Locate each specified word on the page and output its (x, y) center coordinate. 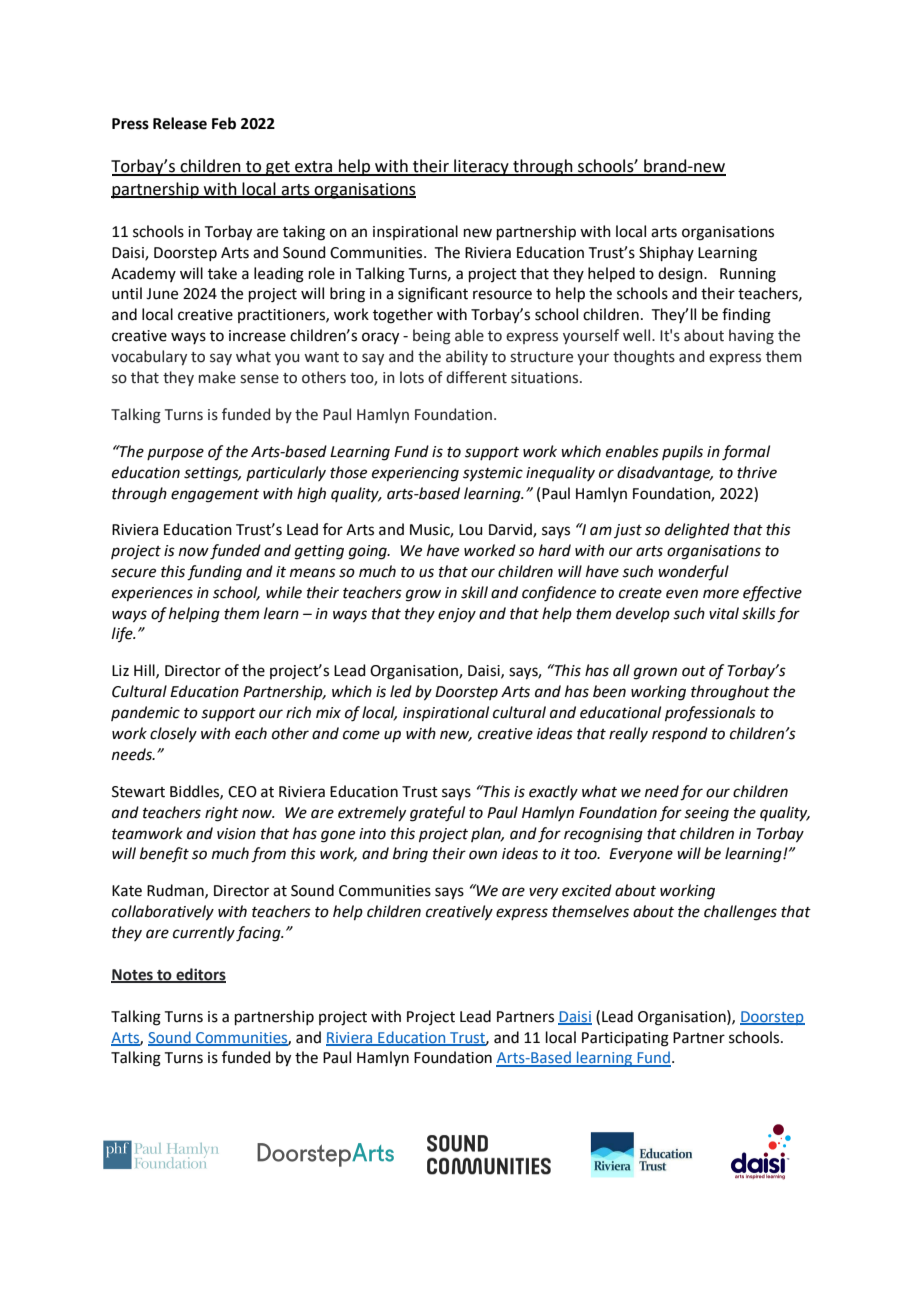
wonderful (693, 573)
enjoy (457, 615)
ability (467, 357)
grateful (437, 814)
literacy (481, 167)
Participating (625, 1039)
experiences (152, 594)
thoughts (644, 358)
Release (180, 123)
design (681, 275)
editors (200, 975)
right (222, 814)
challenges (740, 913)
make (217, 377)
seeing (706, 814)
